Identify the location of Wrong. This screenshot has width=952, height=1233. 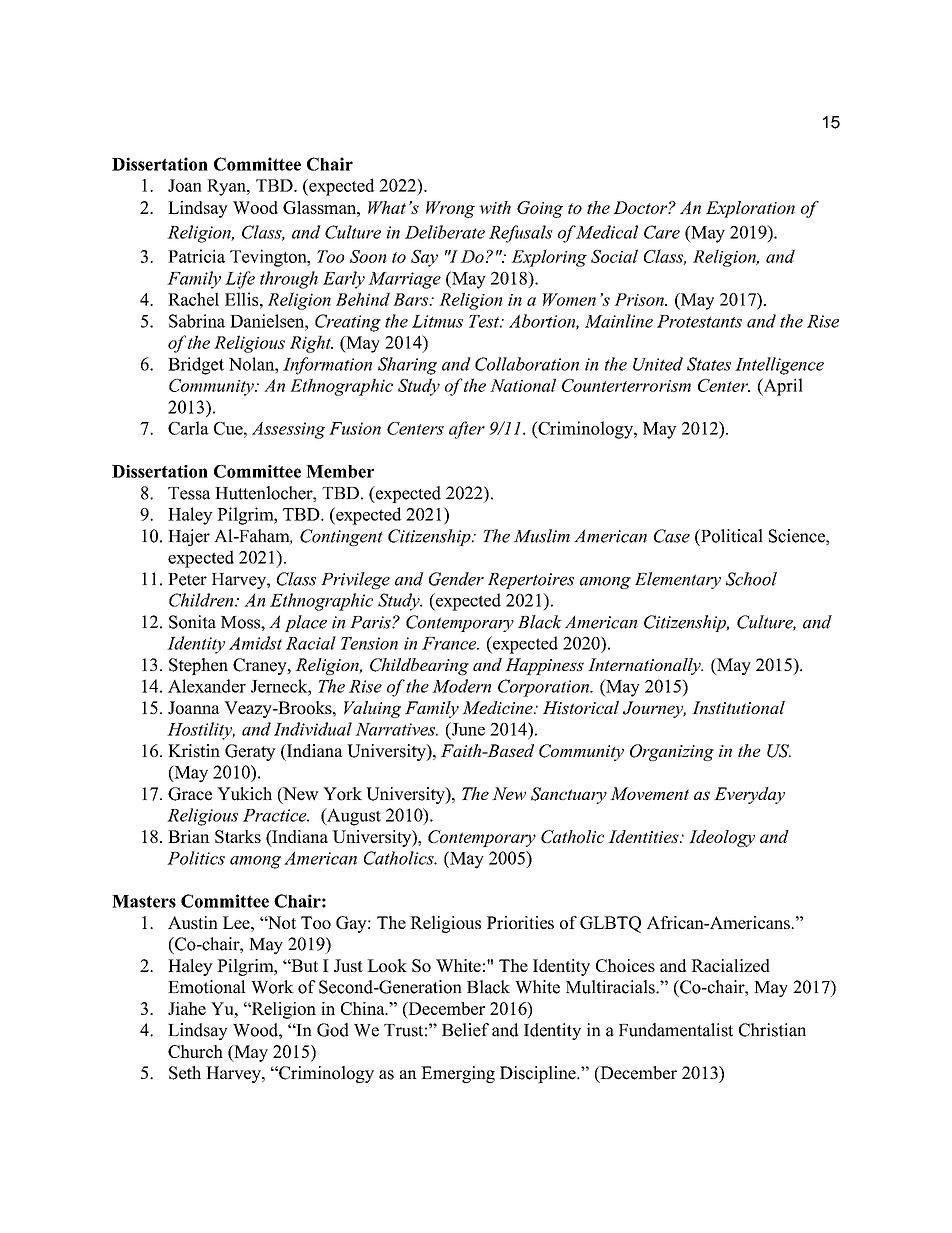
(450, 209).
